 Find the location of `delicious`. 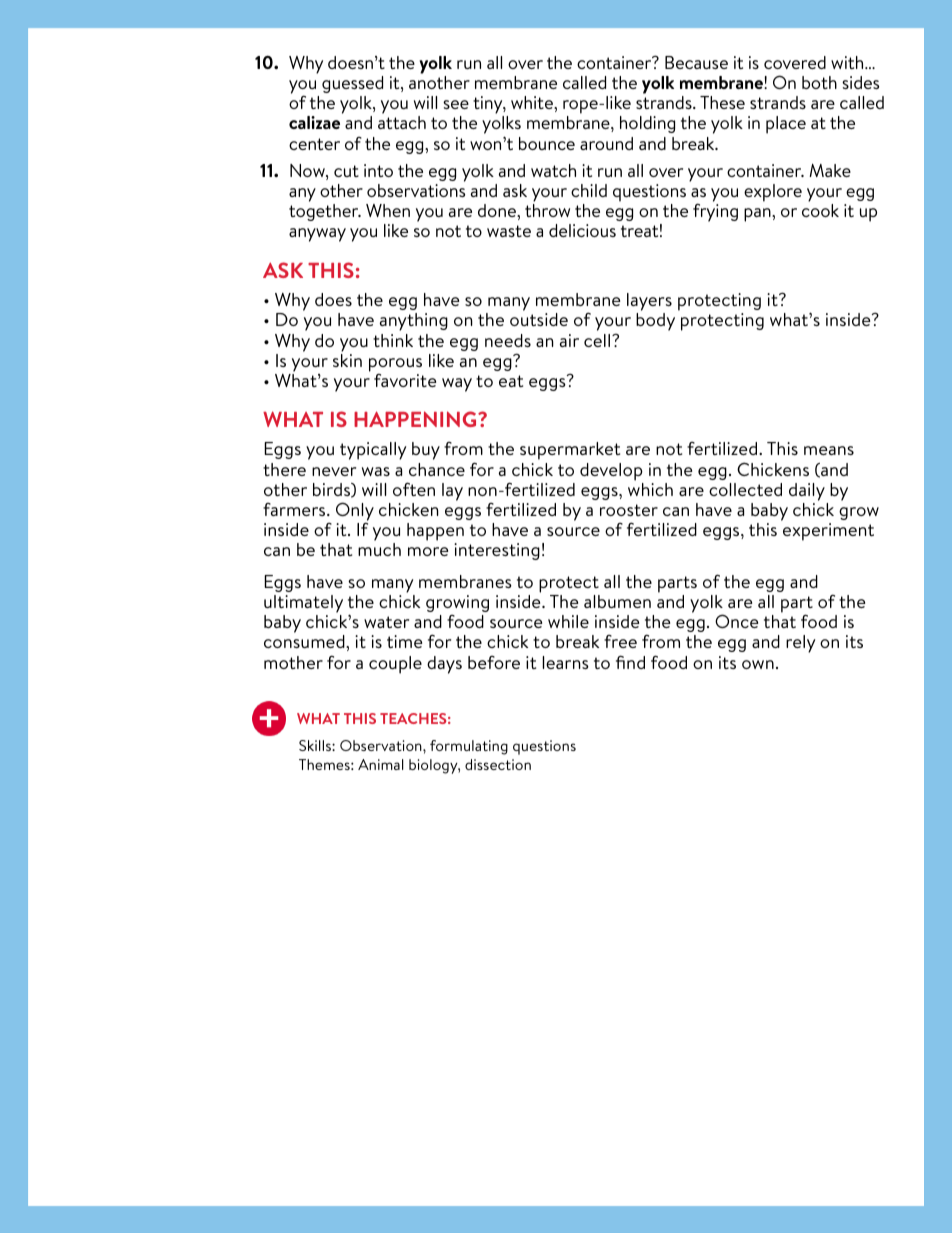

delicious is located at coordinates (582, 230).
